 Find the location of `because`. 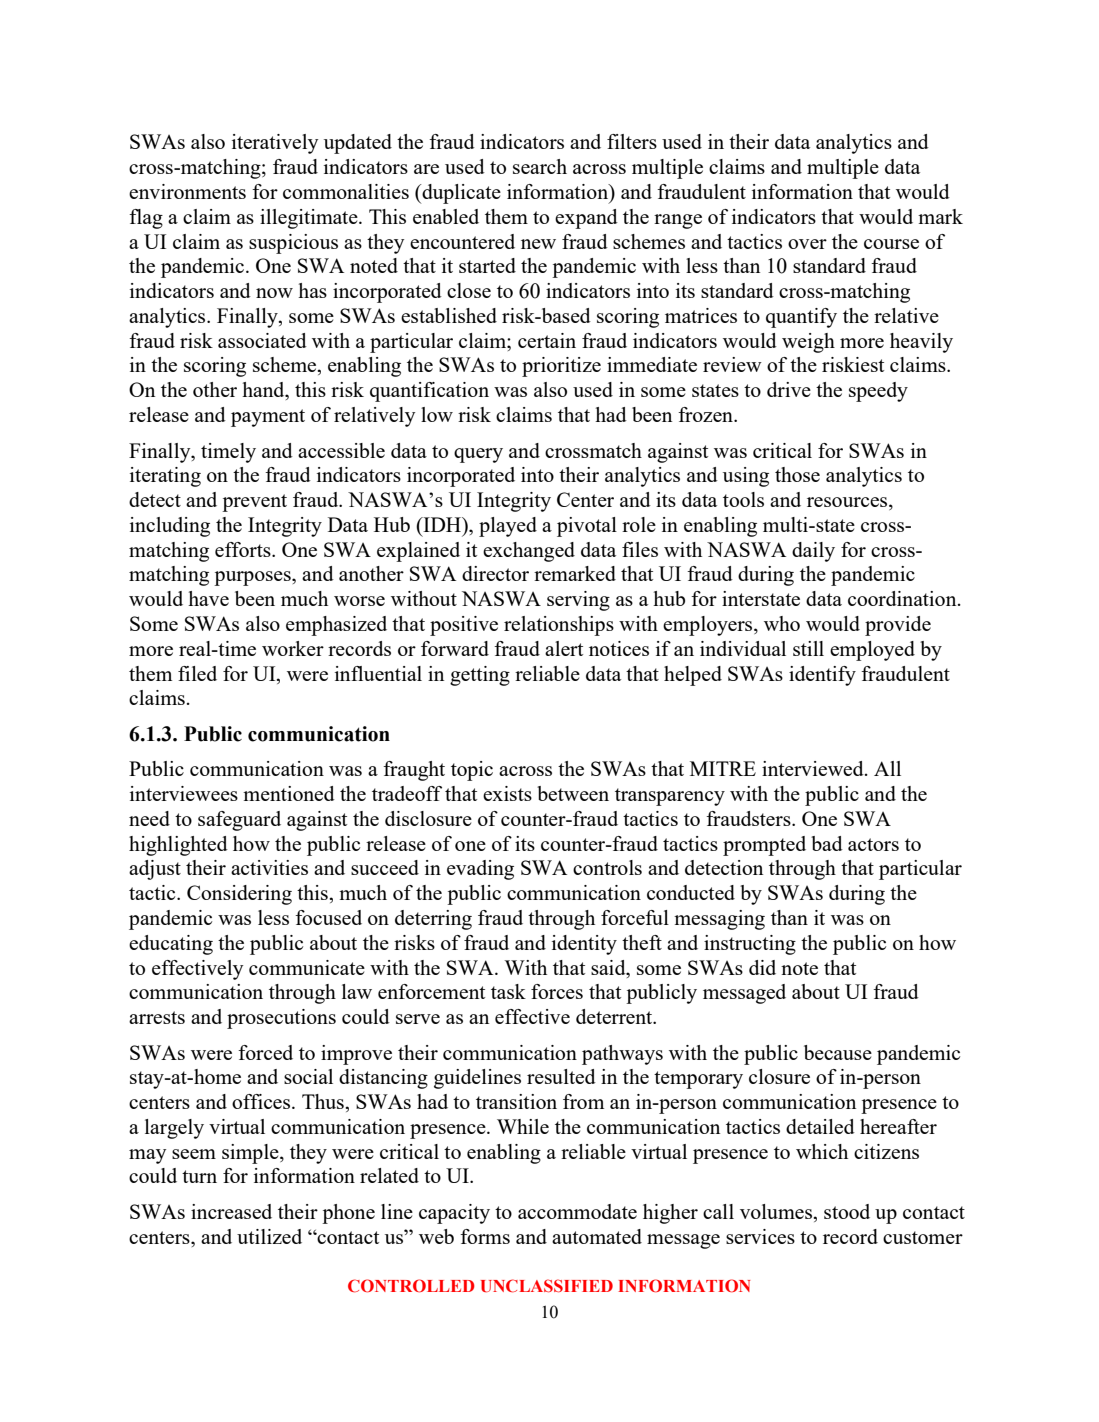

because is located at coordinates (838, 1052).
